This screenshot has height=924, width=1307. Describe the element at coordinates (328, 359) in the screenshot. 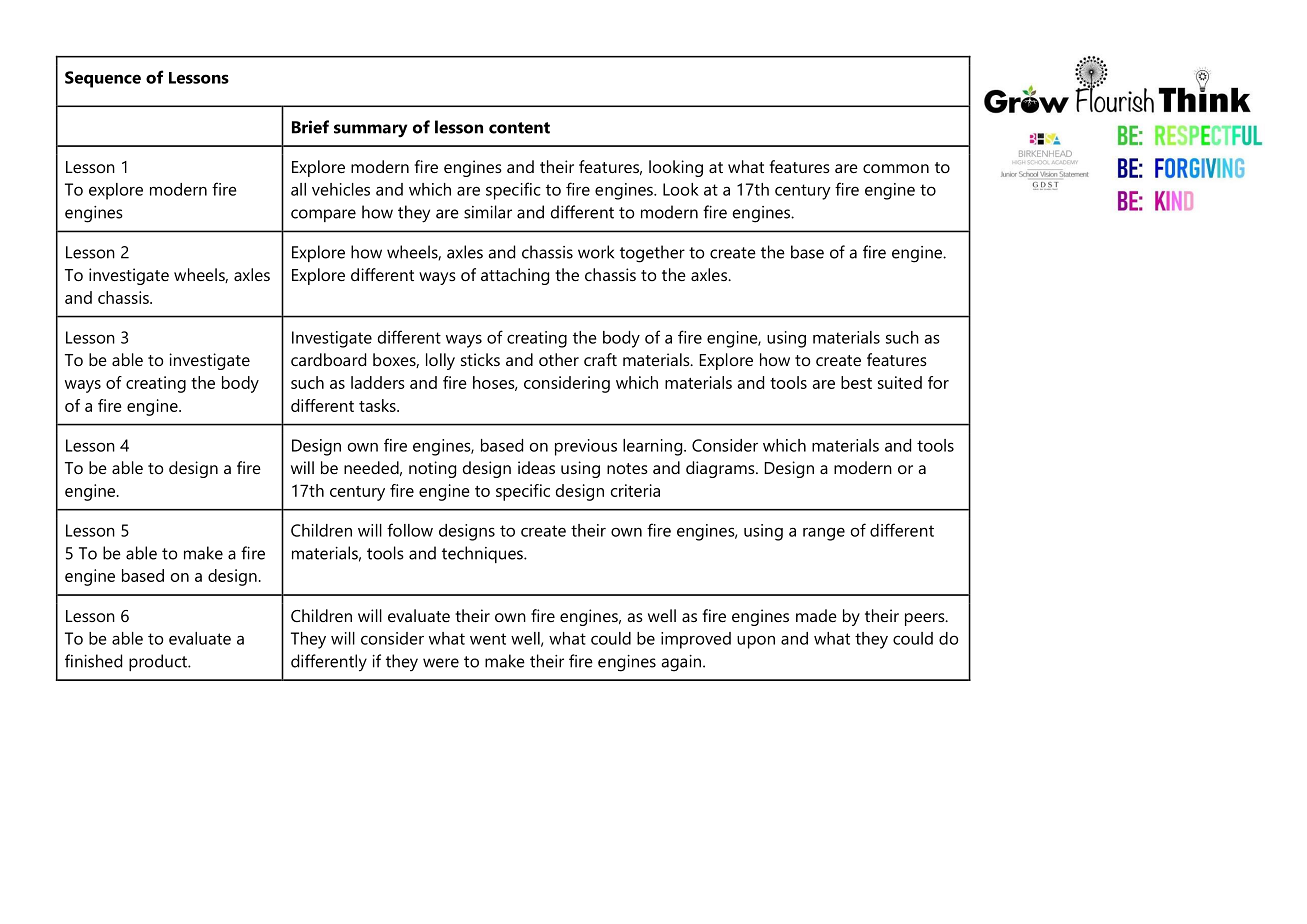

I see `cardboard` at that location.
